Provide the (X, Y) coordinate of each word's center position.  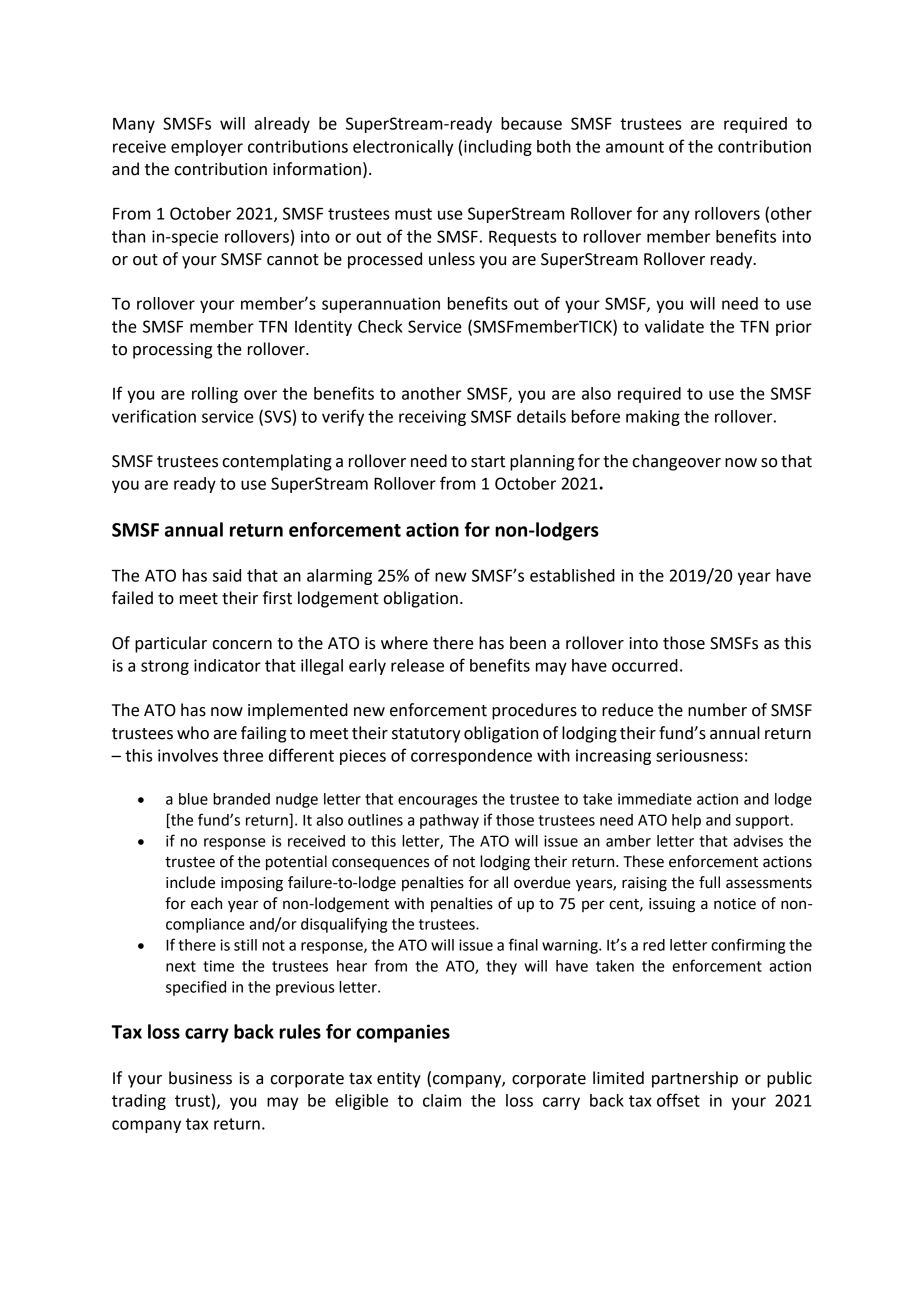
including (498, 148)
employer (207, 148)
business (200, 1078)
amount (635, 147)
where (404, 643)
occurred (645, 665)
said (227, 575)
